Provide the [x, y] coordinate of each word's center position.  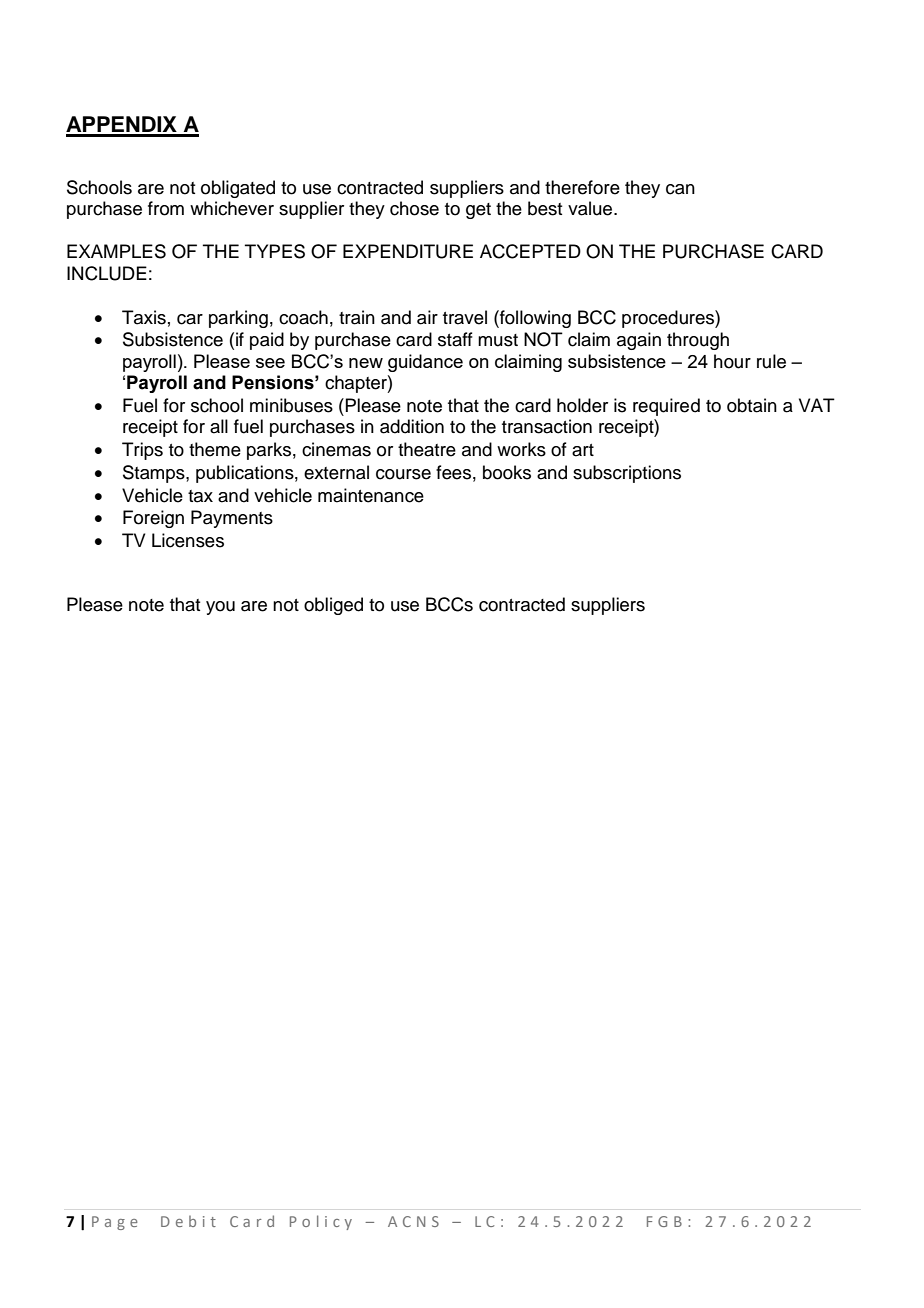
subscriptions [627, 474]
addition [412, 426]
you [220, 608]
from [166, 208]
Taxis [144, 317]
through [698, 341]
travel [465, 317]
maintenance [371, 495]
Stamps [155, 474]
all [219, 426]
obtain [752, 405]
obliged [333, 606]
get [478, 211]
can [680, 189]
